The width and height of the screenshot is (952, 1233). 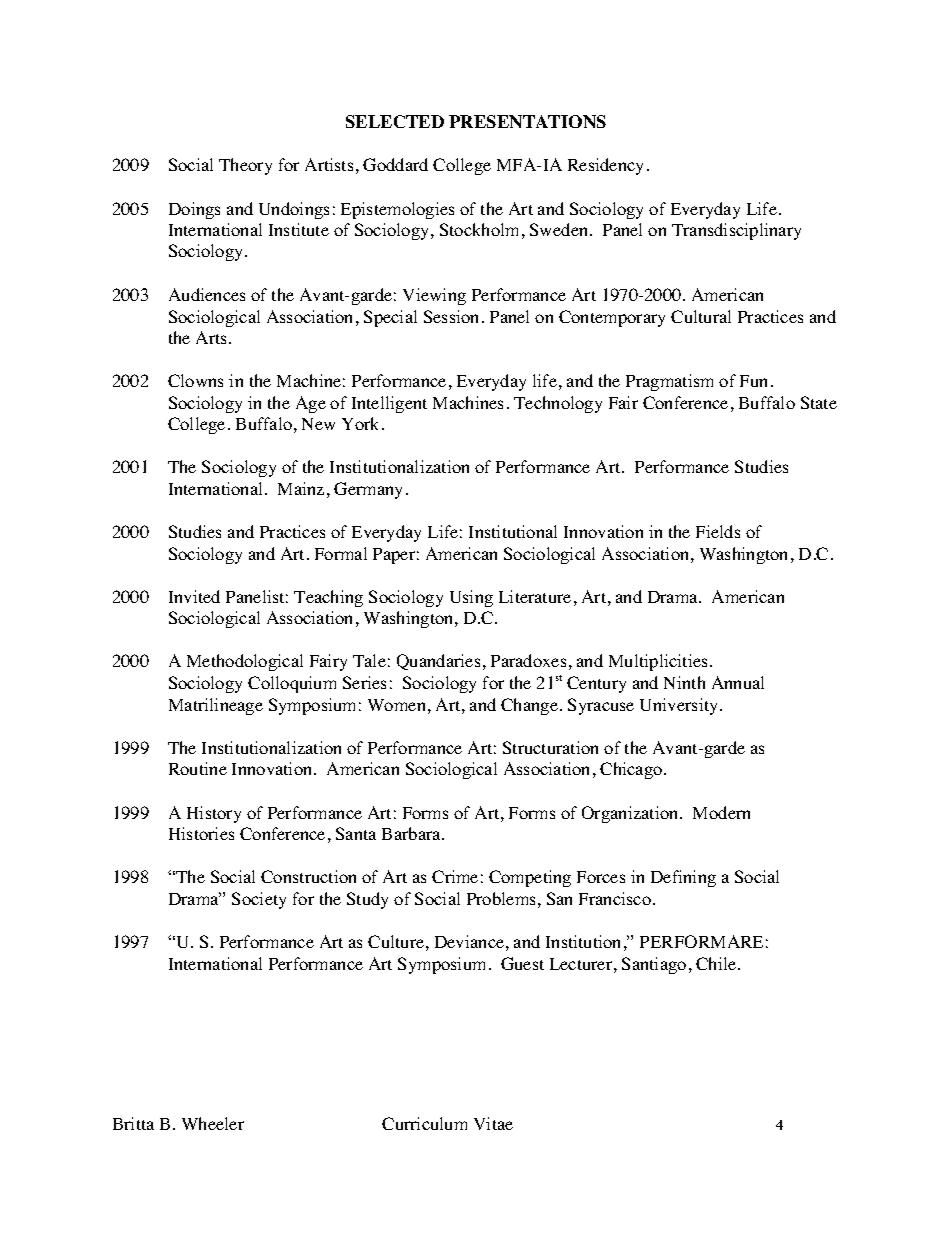 I want to click on Wheeler, so click(x=213, y=1123).
